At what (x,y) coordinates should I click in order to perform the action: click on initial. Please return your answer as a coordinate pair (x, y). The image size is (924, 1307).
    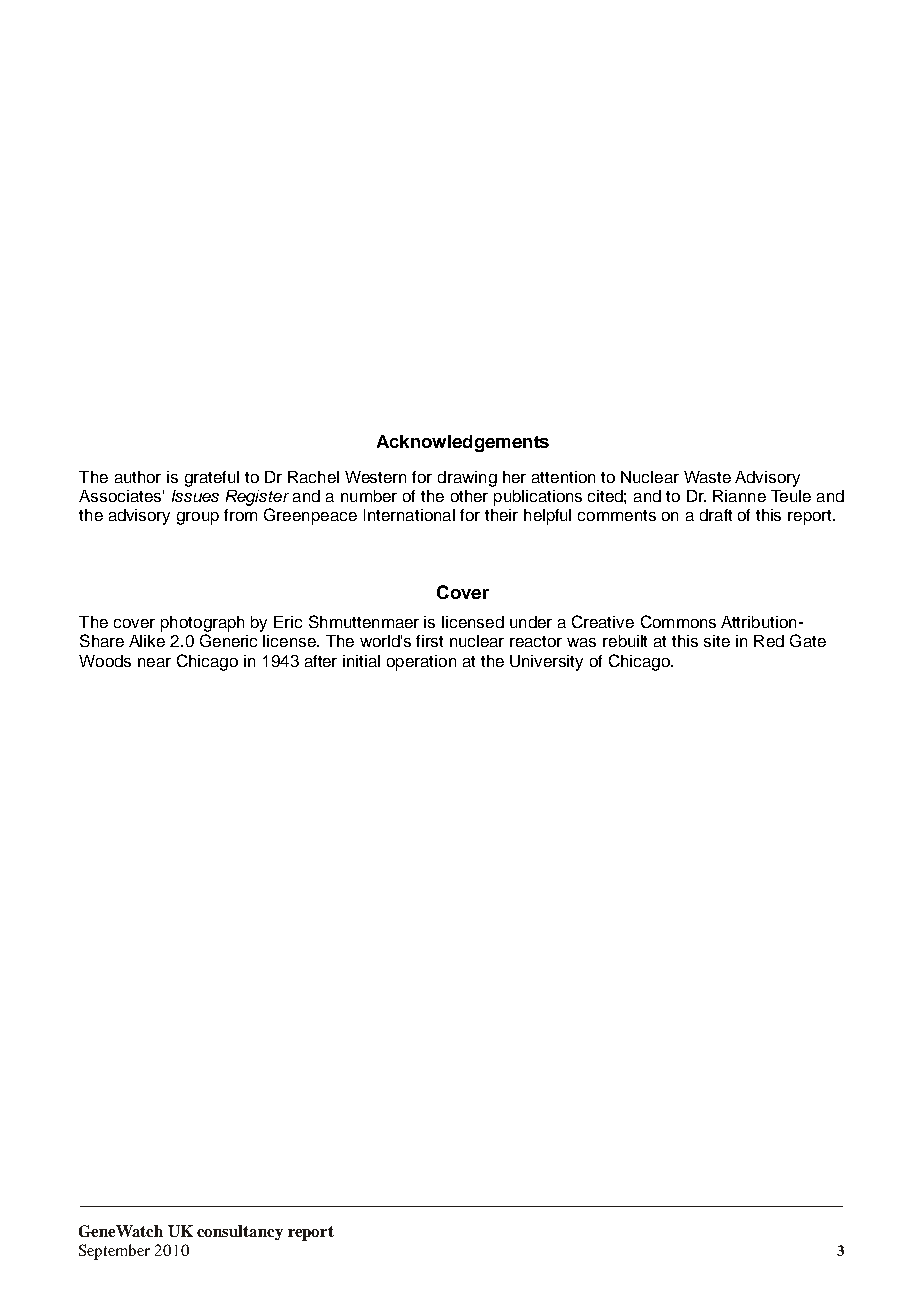
    Looking at the image, I should click on (361, 661).
